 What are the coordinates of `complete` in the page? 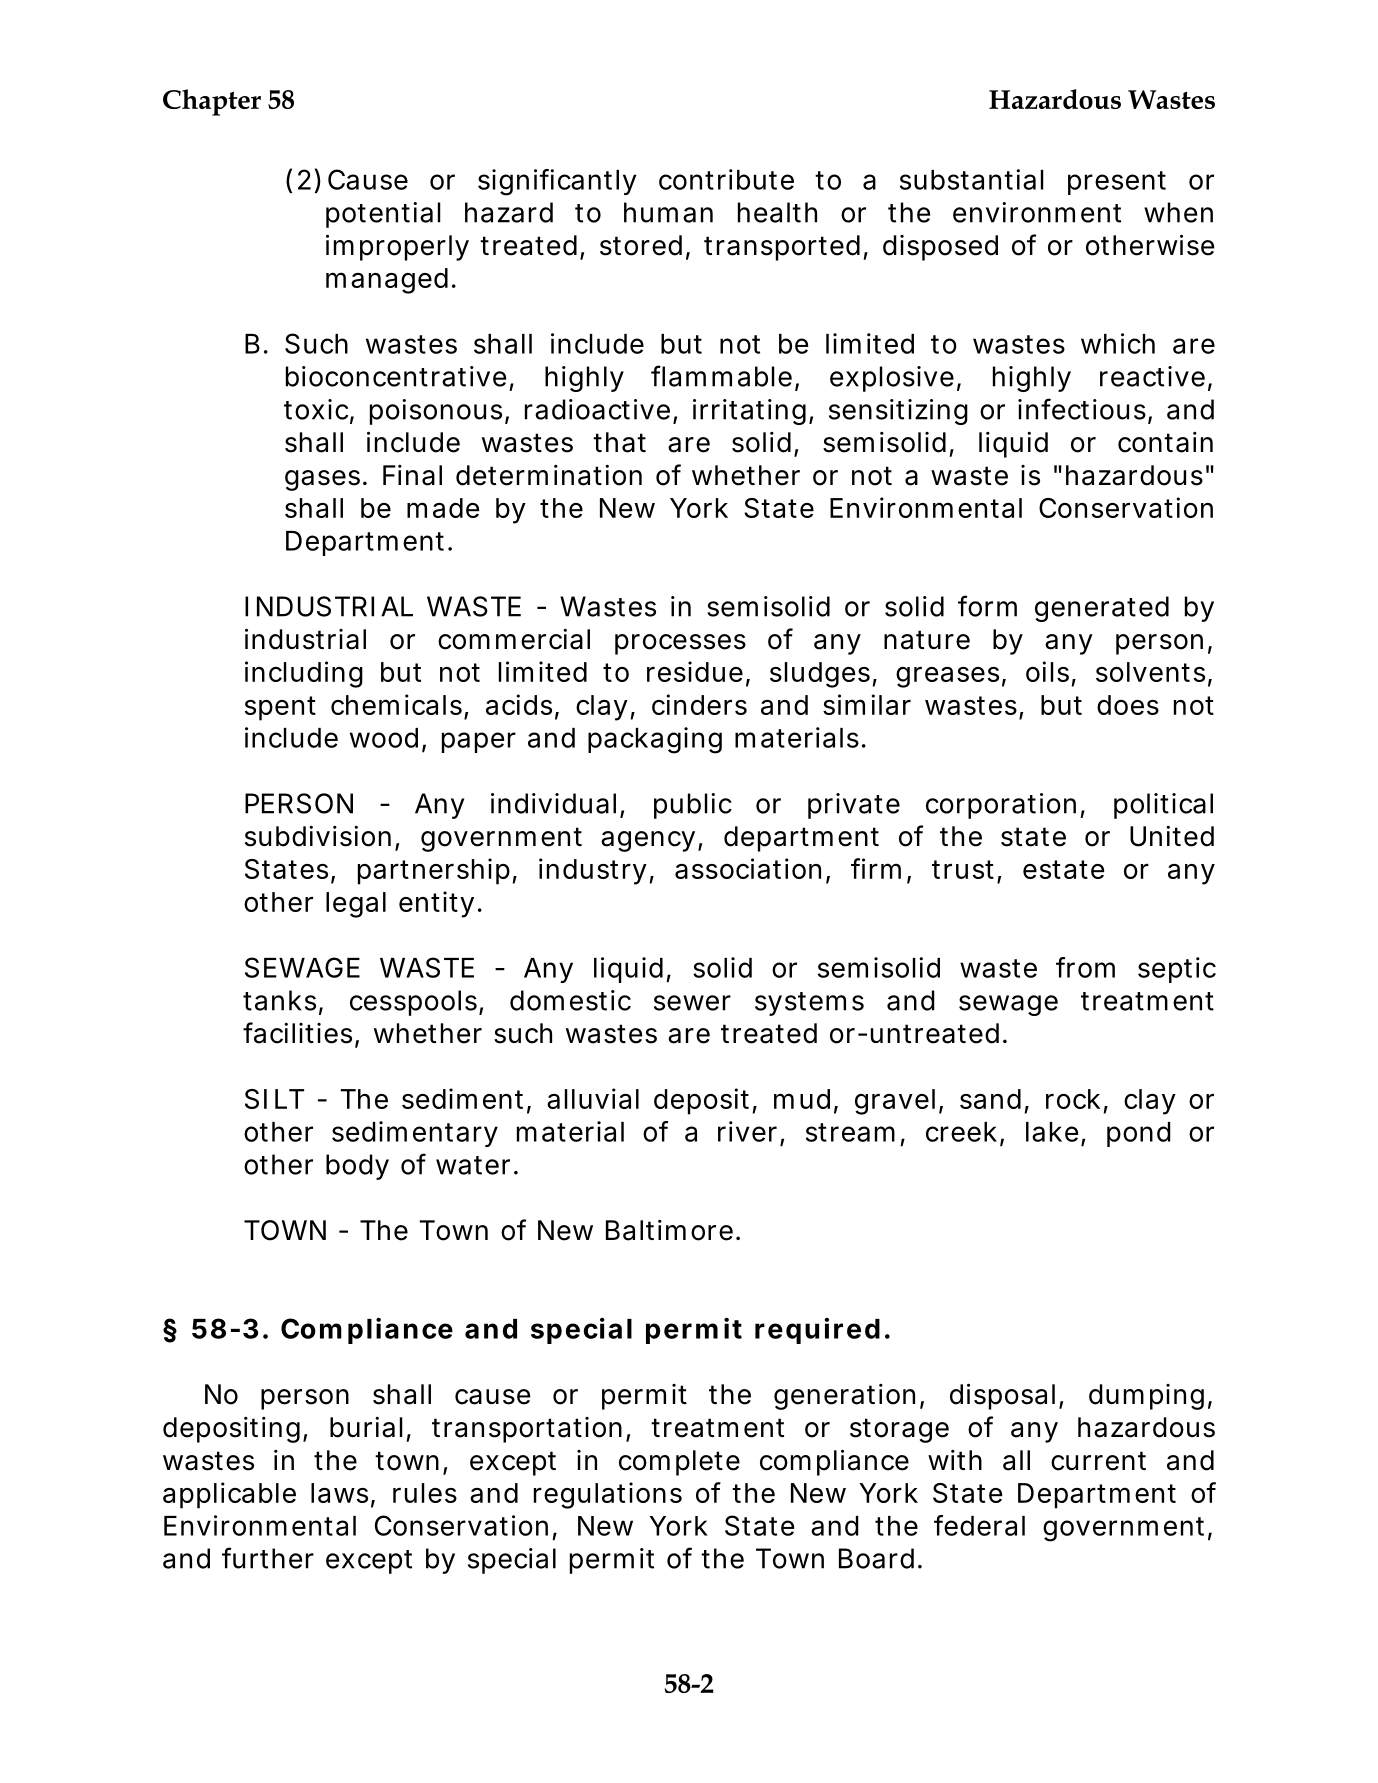 It's located at (679, 1463).
